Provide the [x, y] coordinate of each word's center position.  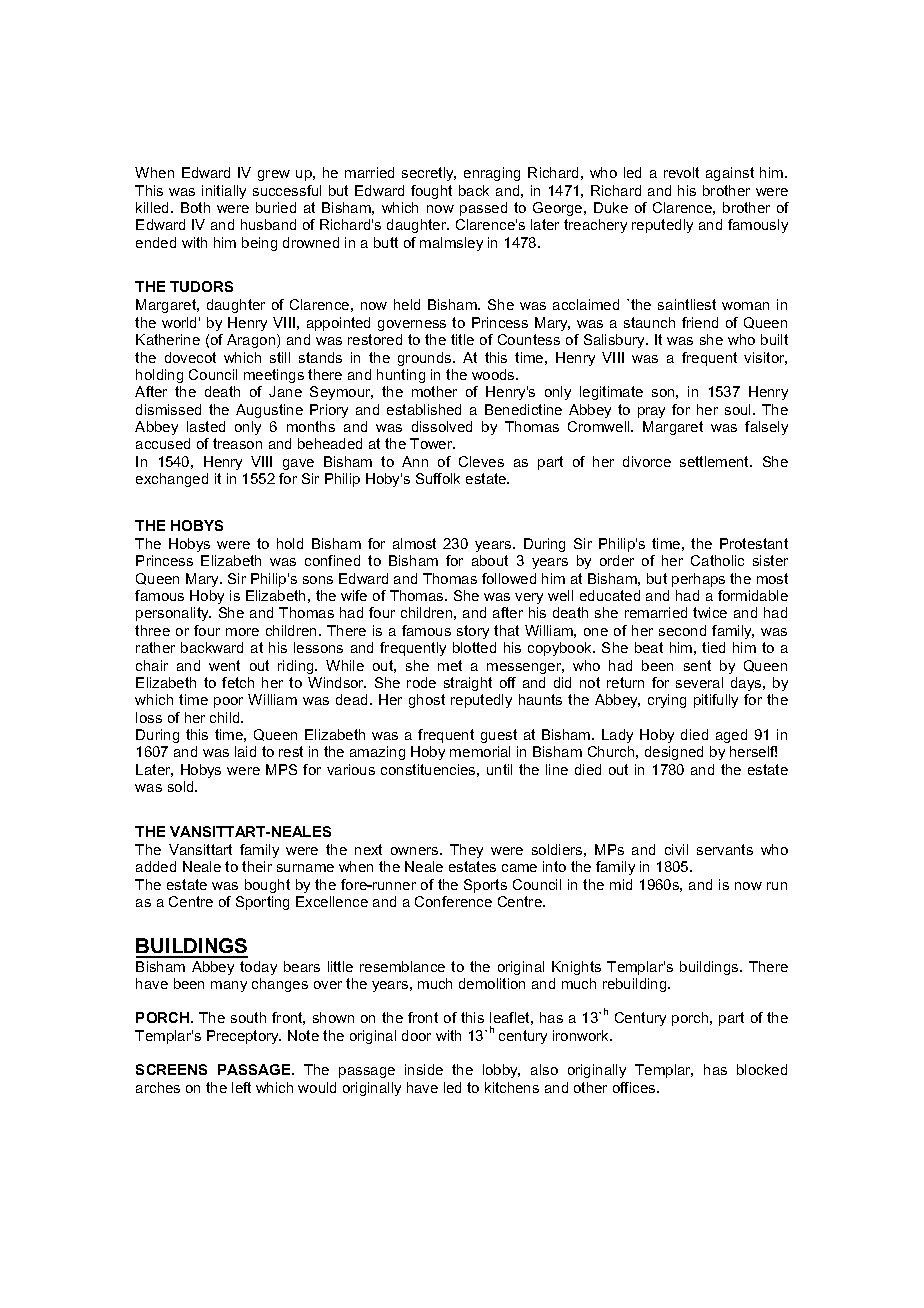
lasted [206, 426]
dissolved [442, 426]
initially [224, 192]
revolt [681, 172]
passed [483, 209]
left [241, 1087]
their [257, 866]
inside [424, 1069]
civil [676, 849]
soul [739, 409]
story [473, 632]
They [466, 851]
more [242, 632]
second [682, 630]
